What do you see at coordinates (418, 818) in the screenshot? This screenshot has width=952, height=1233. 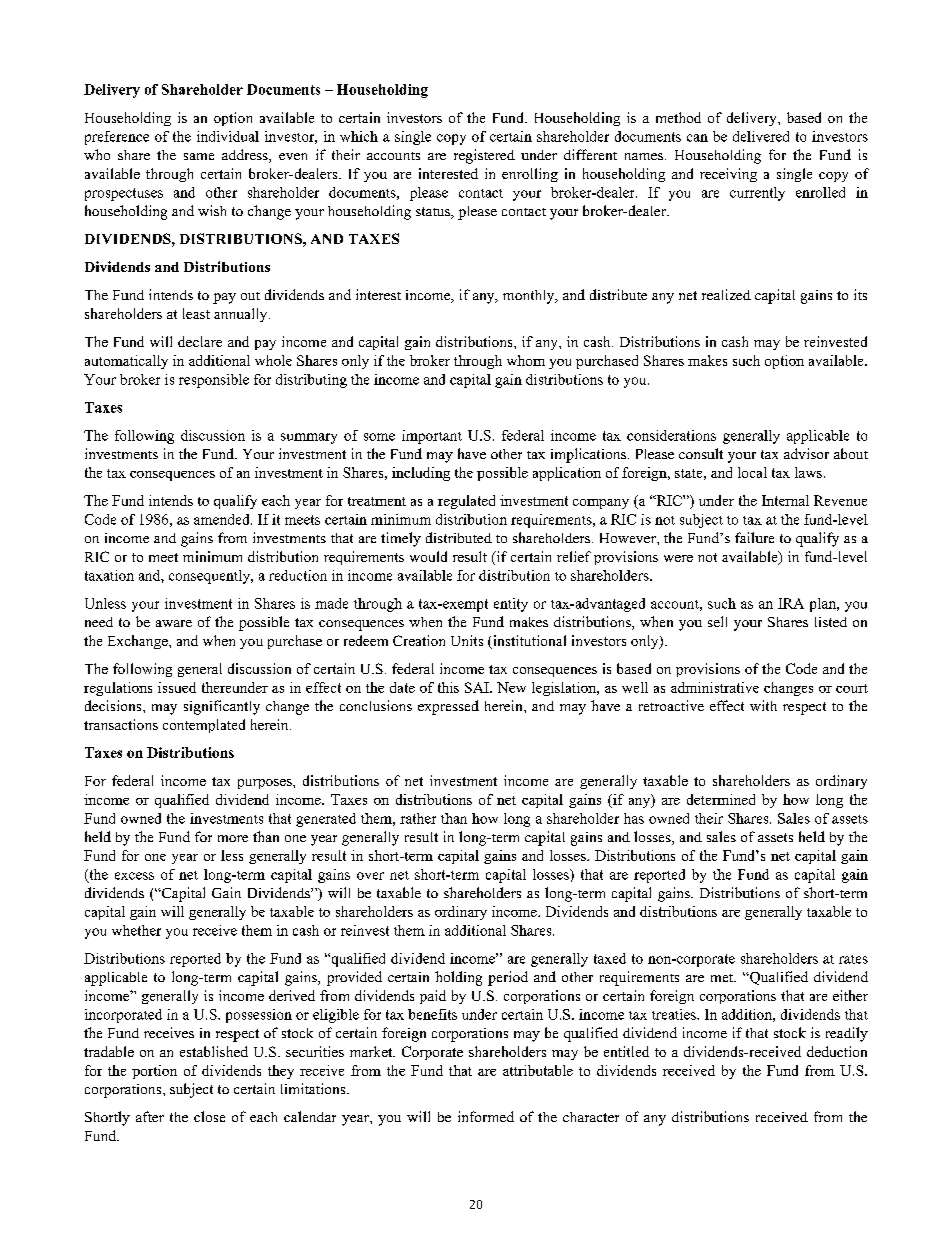 I see `rather` at bounding box center [418, 818].
